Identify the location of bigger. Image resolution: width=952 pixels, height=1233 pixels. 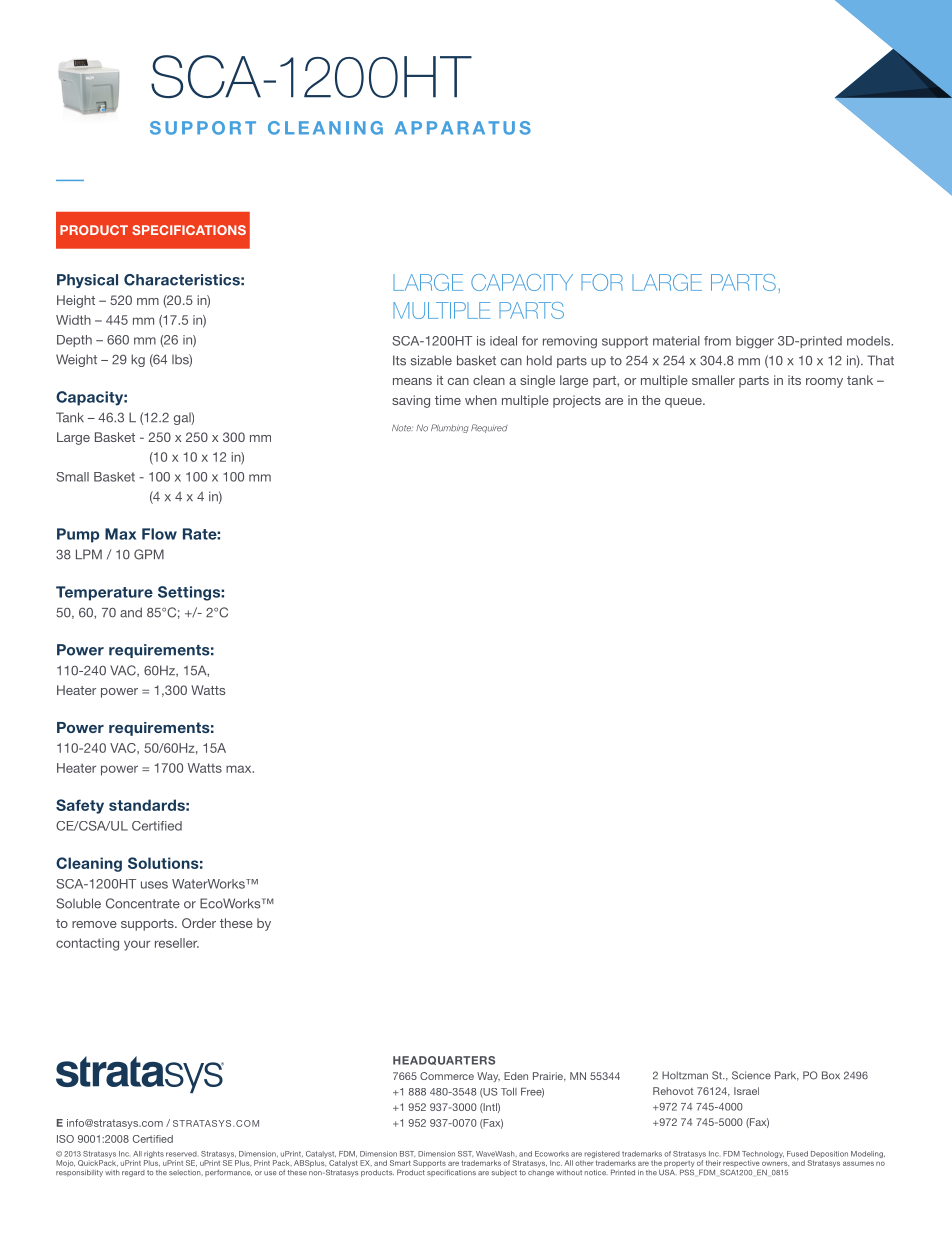
(755, 342).
